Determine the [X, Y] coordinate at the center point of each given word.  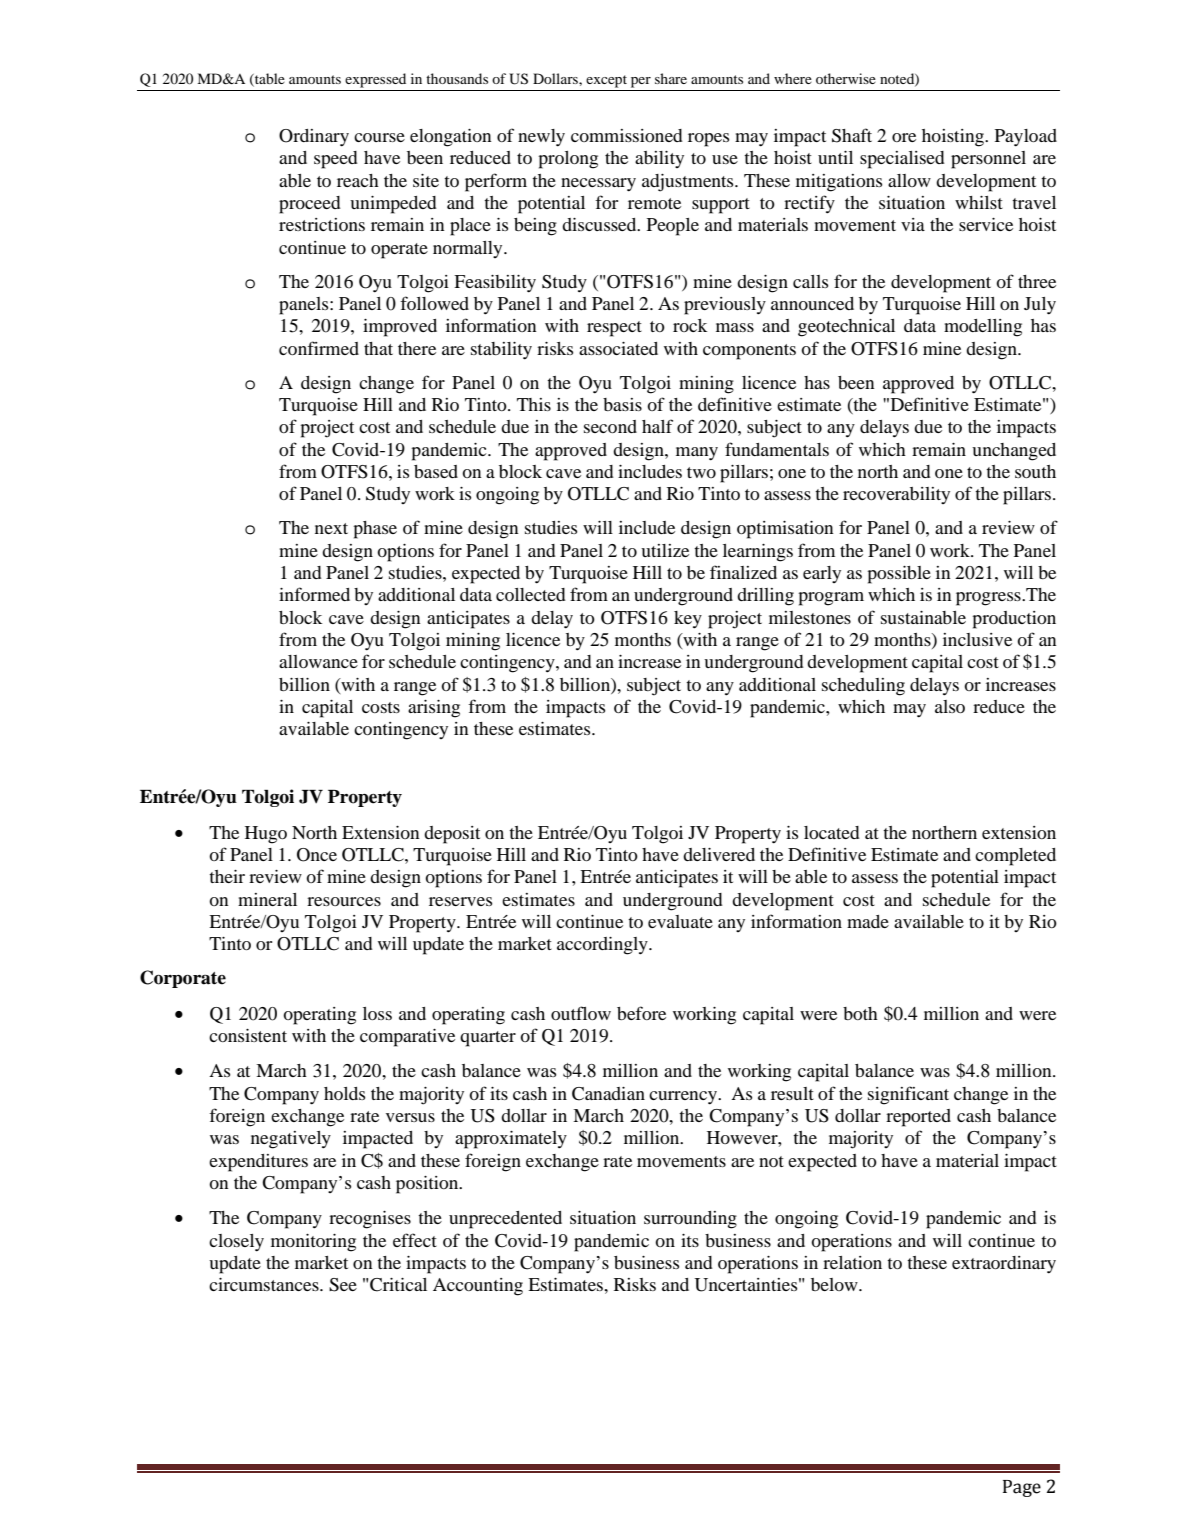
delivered [719, 854]
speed [336, 160]
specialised [902, 160]
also [950, 706]
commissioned [627, 135]
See [343, 1285]
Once [317, 855]
